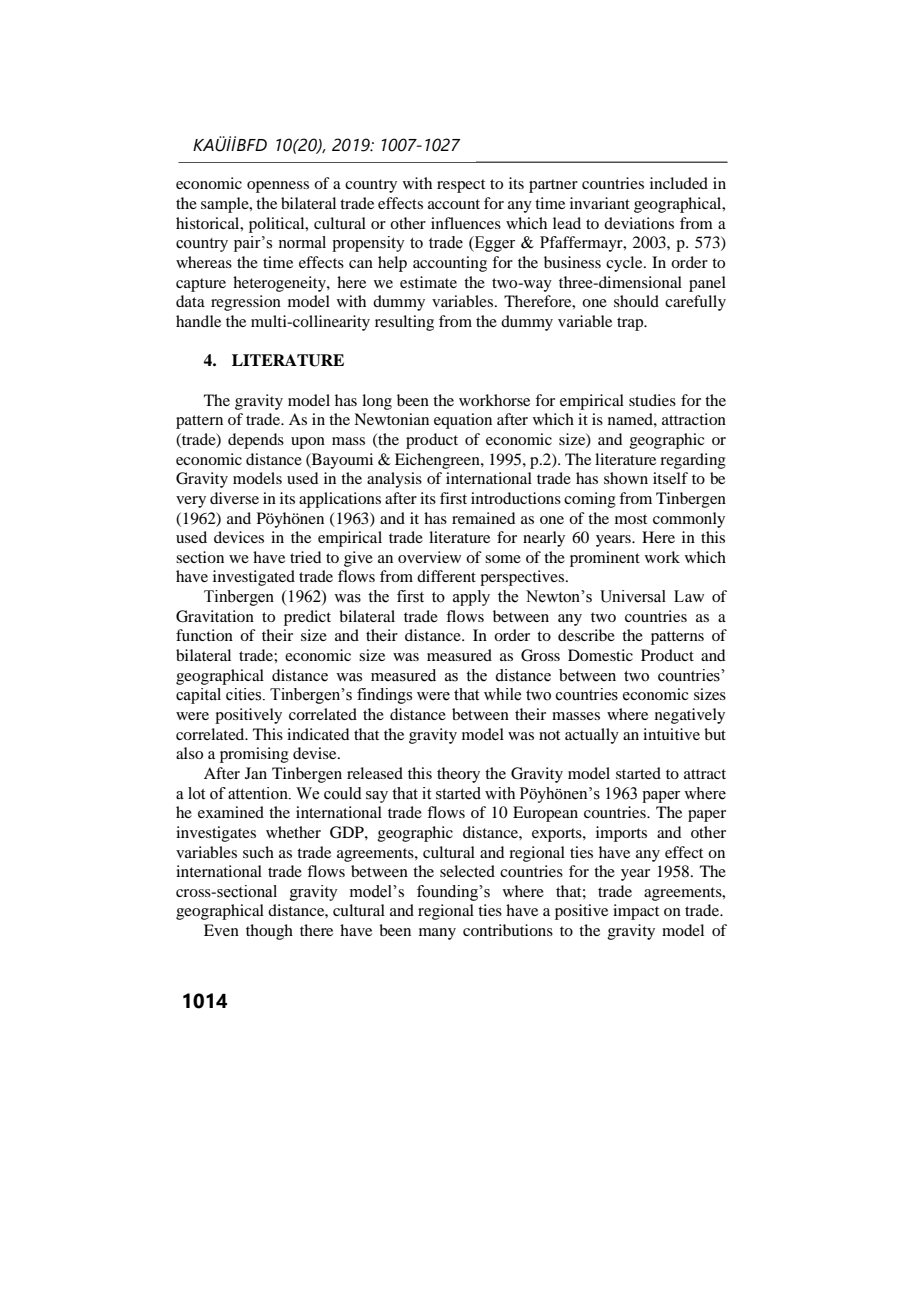  Describe the element at coordinates (198, 696) in the image. I see `capital` at that location.
